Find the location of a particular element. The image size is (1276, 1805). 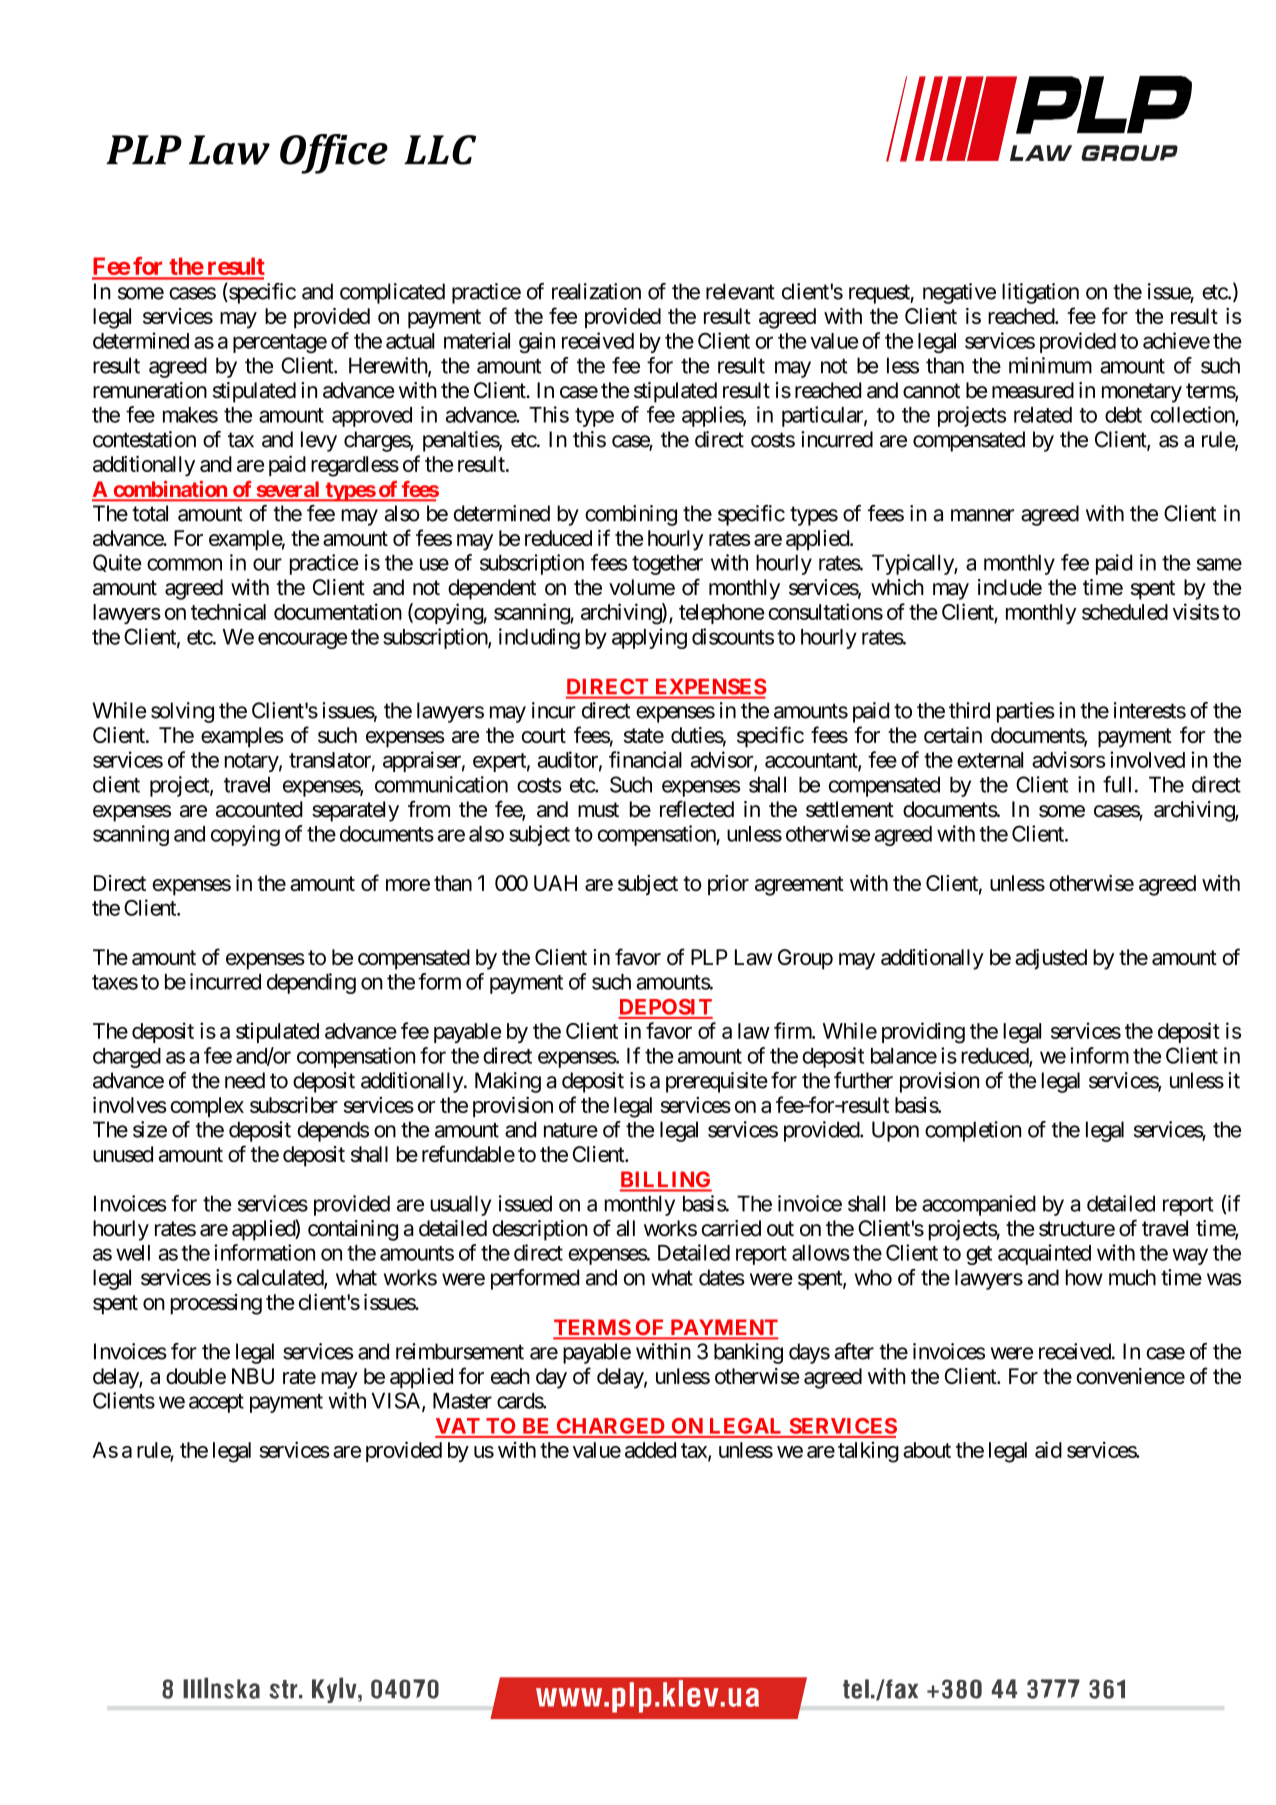

litigation is located at coordinates (1040, 293).
